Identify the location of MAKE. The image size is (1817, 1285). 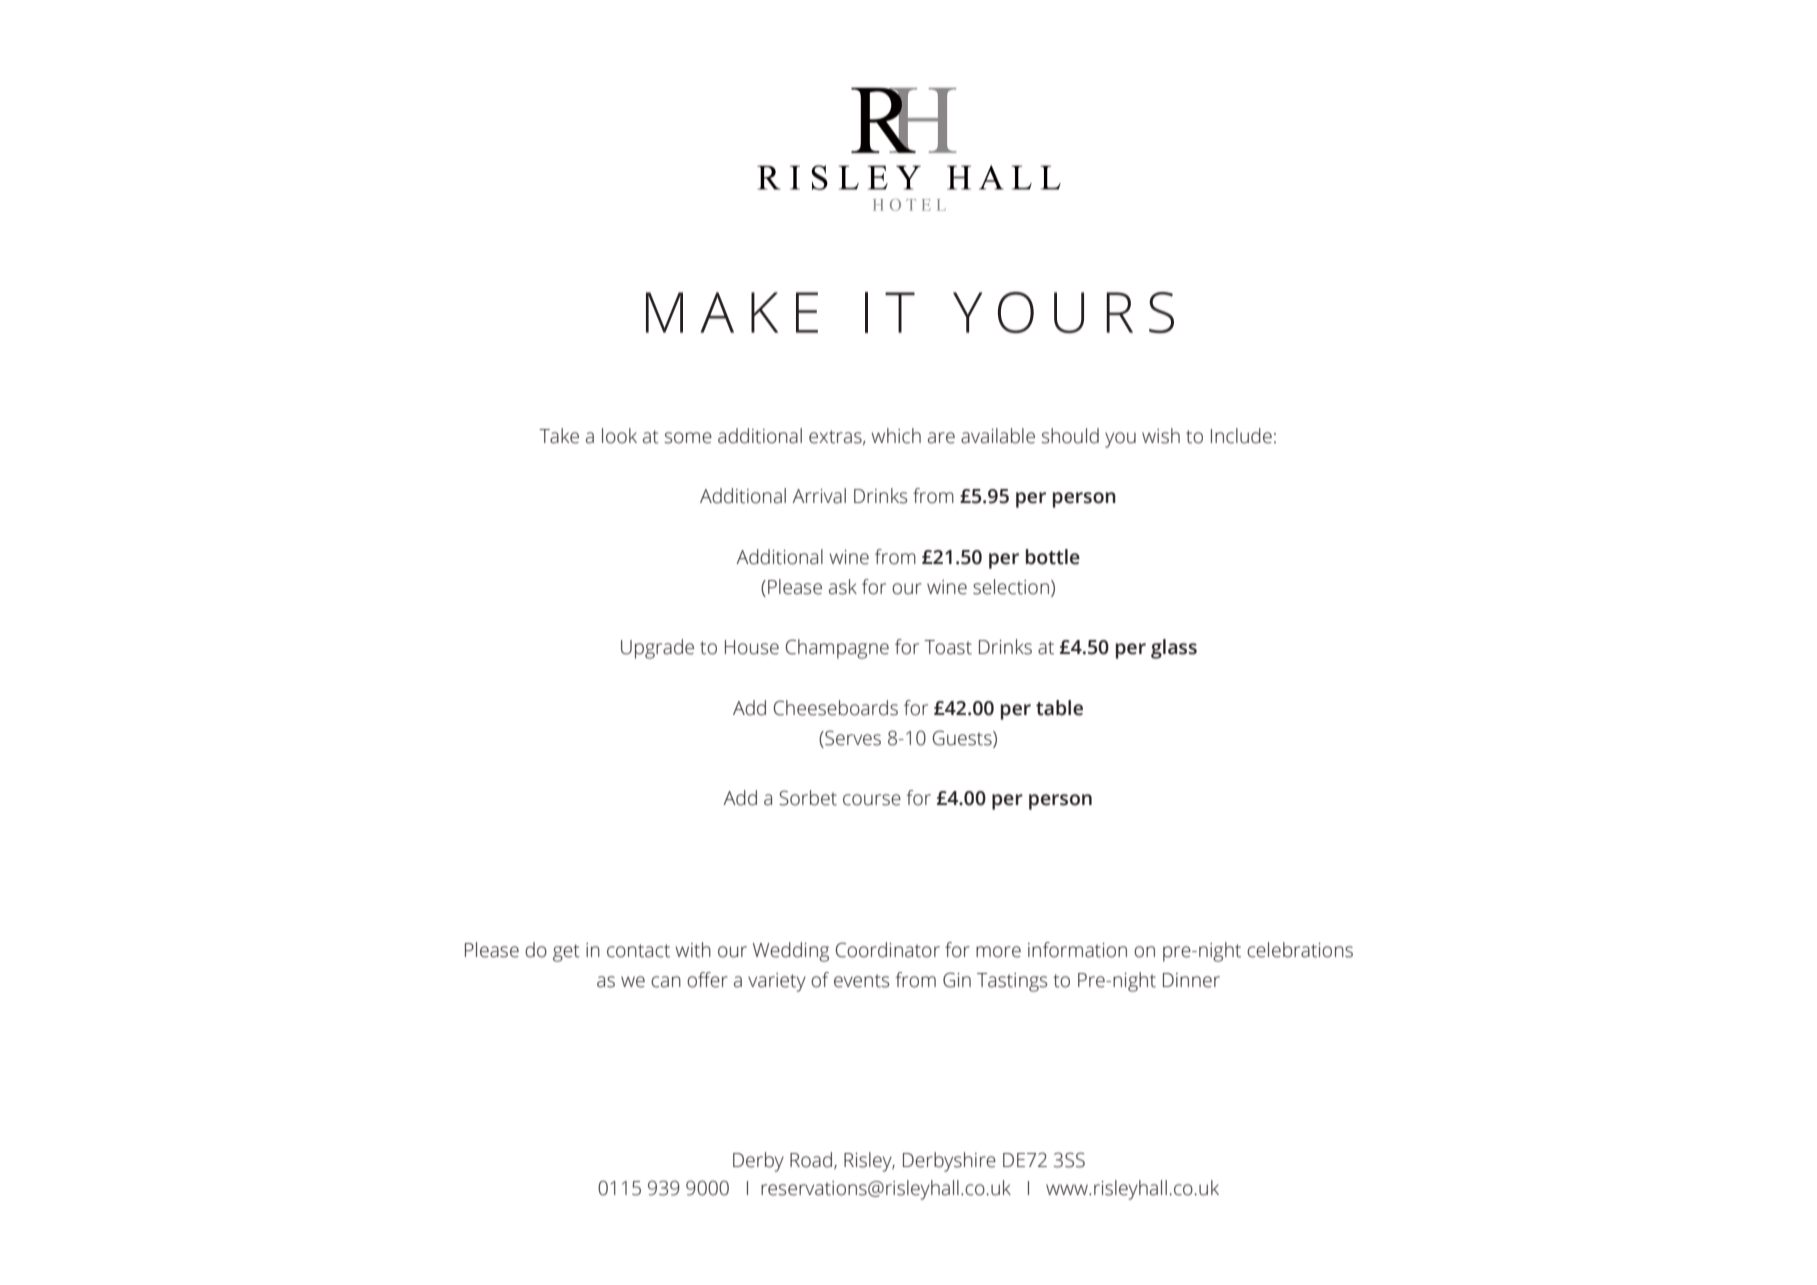
(732, 312).
